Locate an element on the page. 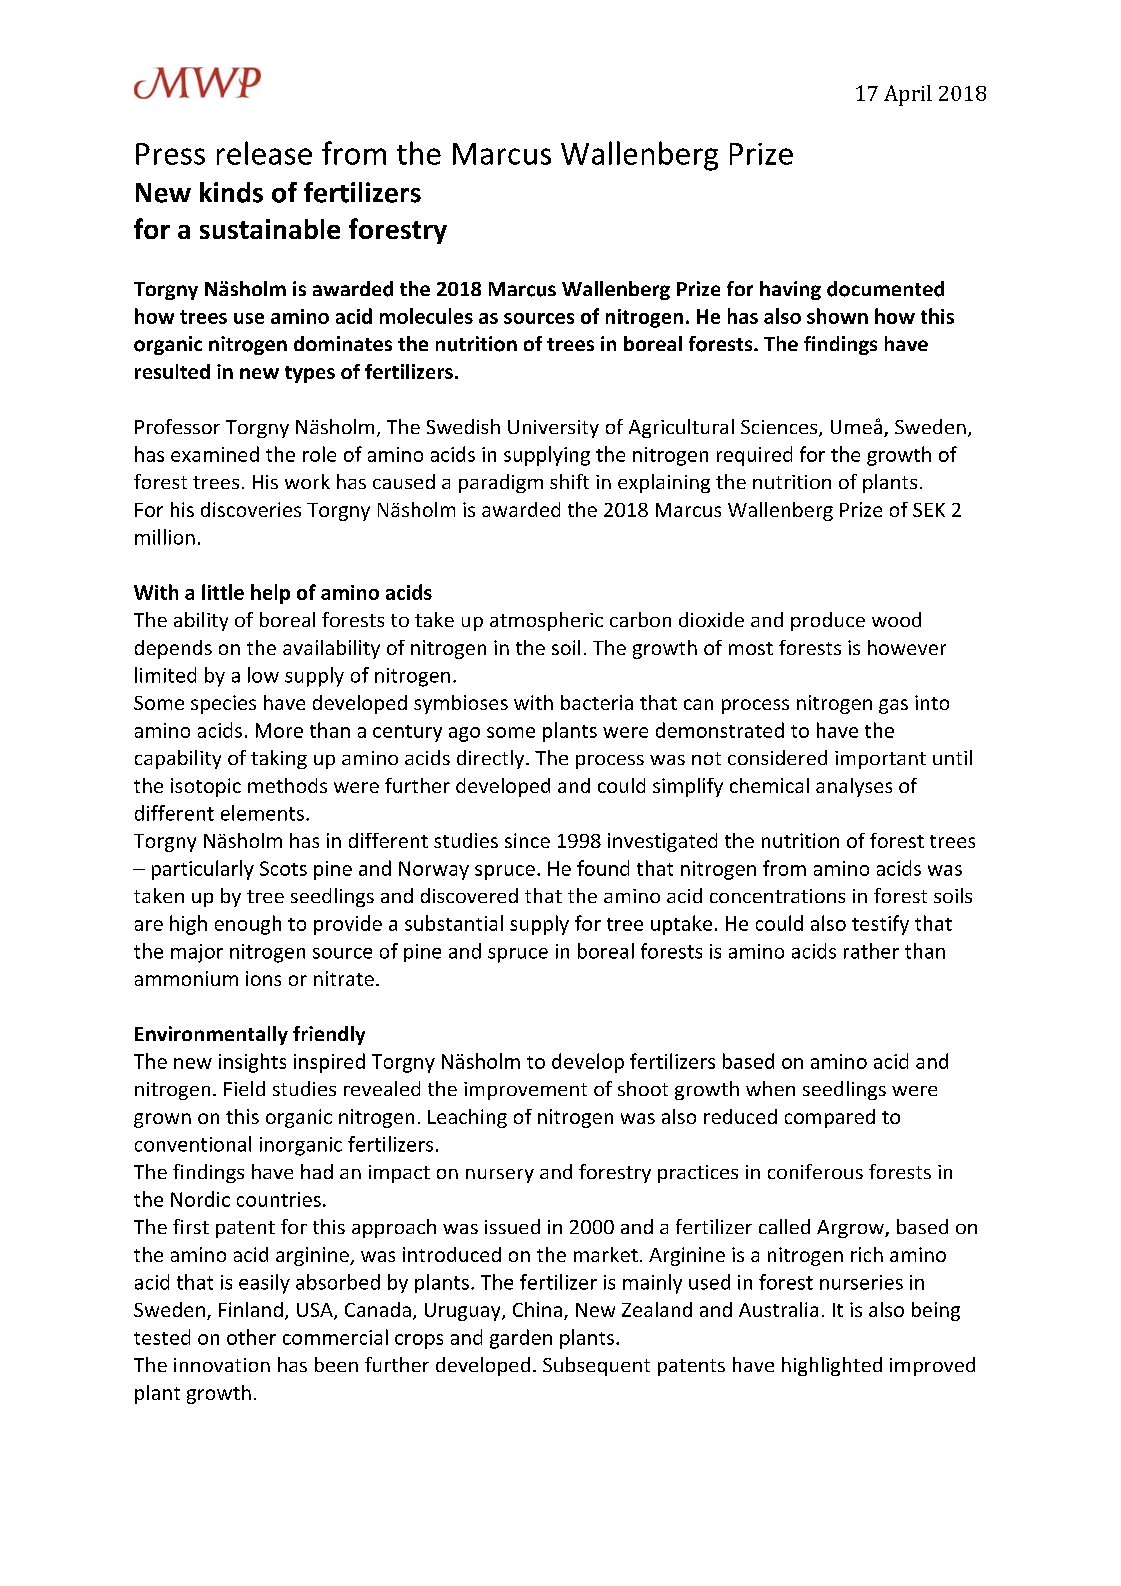 Image resolution: width=1121 pixels, height=1586 pixels. shift is located at coordinates (569, 481).
